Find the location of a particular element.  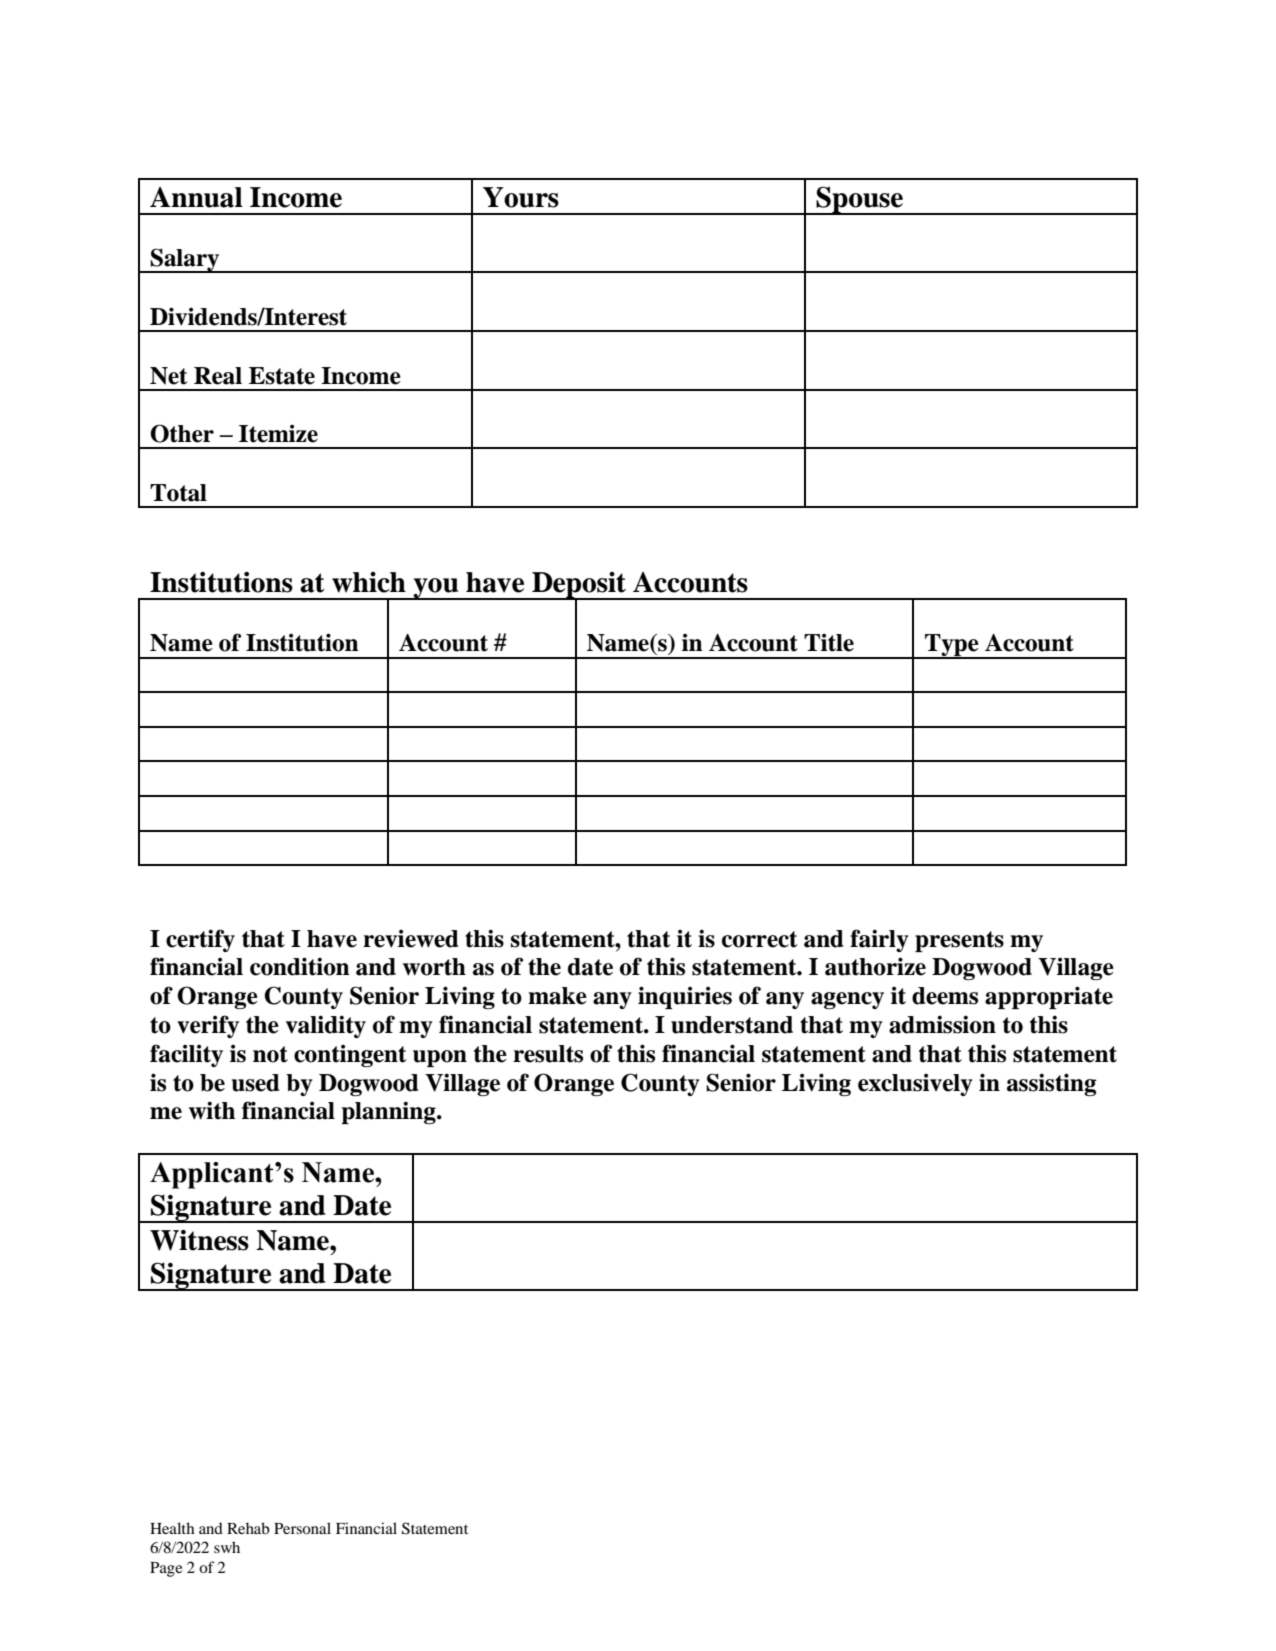

Yours is located at coordinates (521, 197).
